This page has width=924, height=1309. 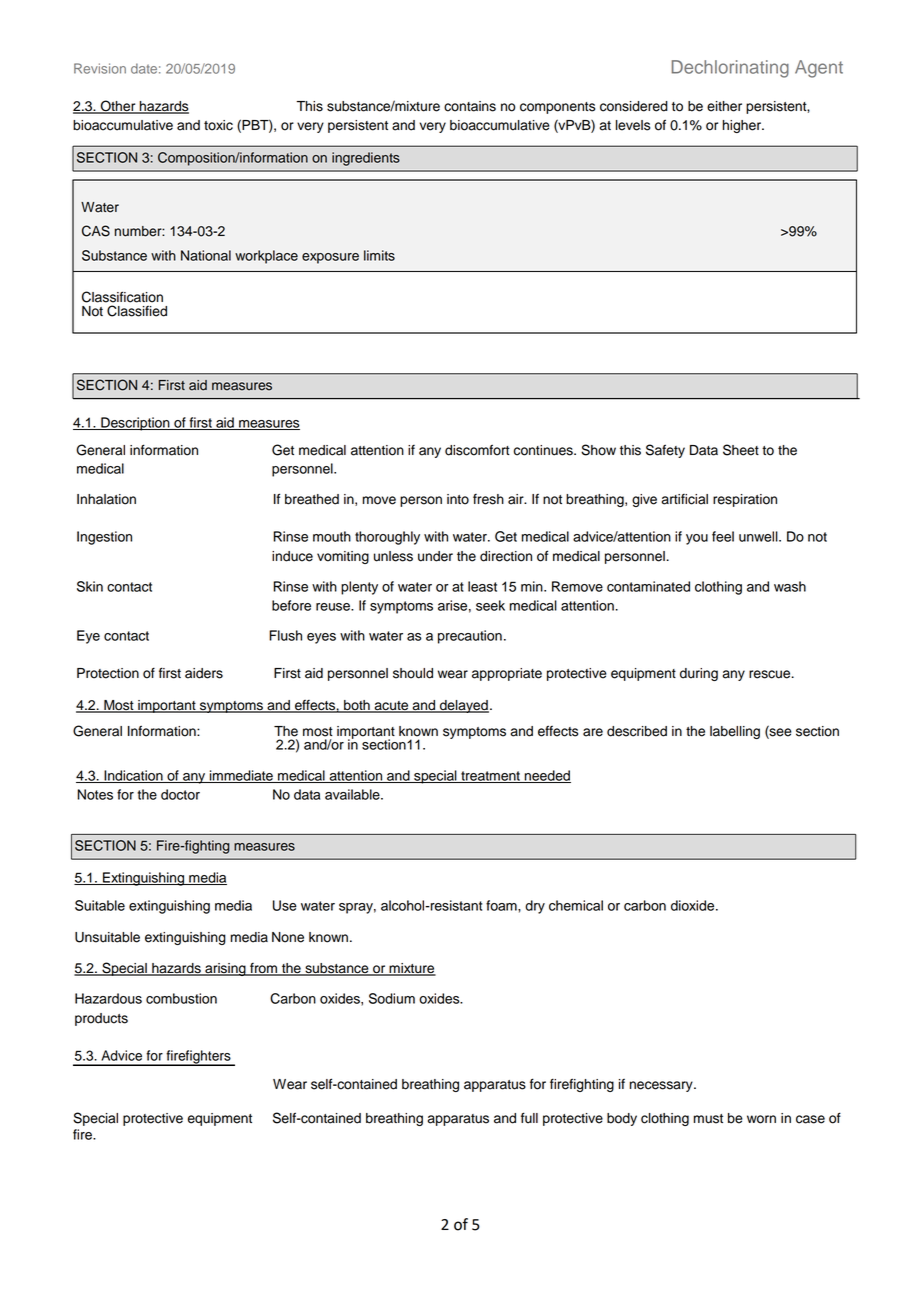 What do you see at coordinates (724, 106) in the page?
I see `either` at bounding box center [724, 106].
